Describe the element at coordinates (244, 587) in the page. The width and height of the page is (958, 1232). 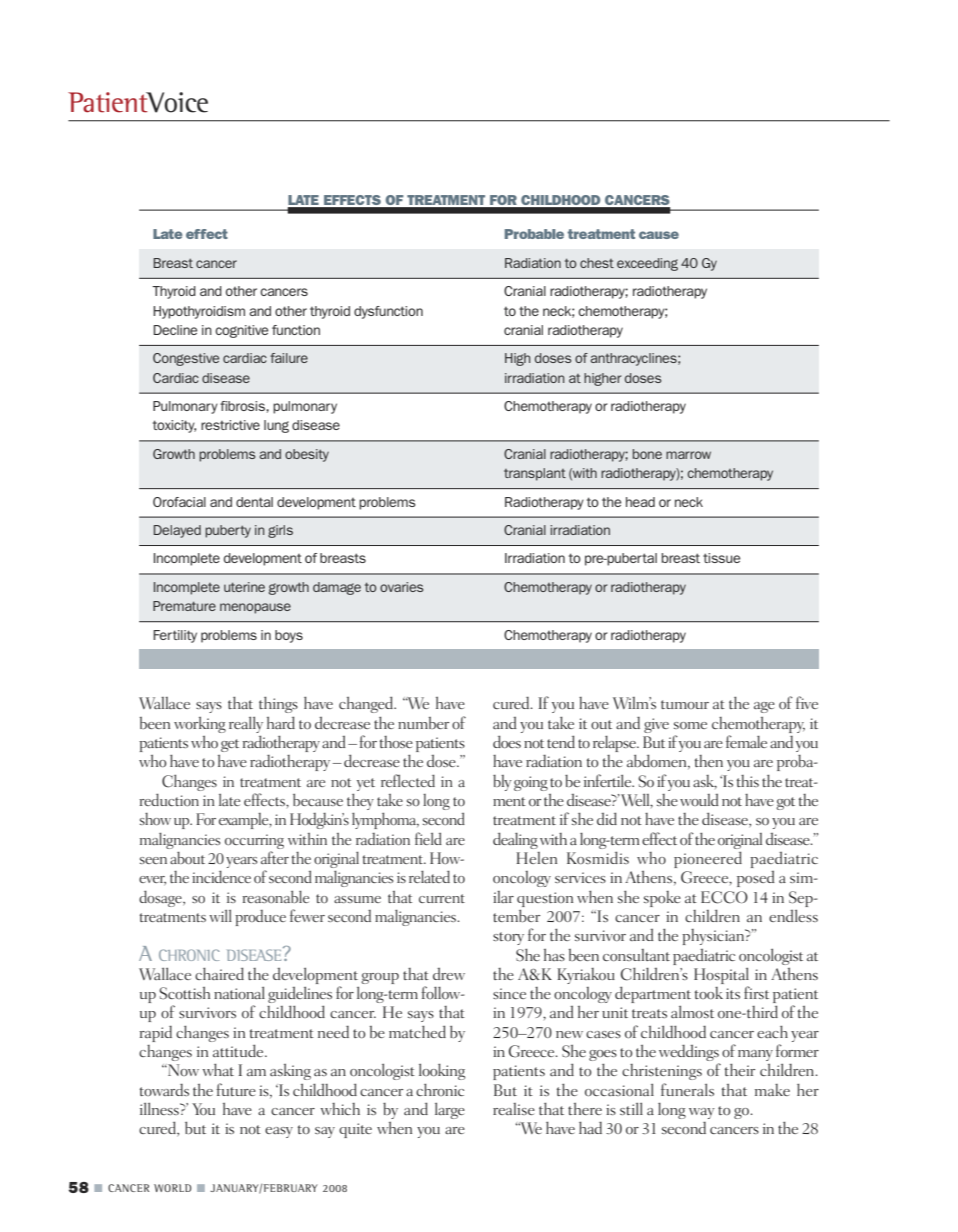
I see `uterine` at that location.
